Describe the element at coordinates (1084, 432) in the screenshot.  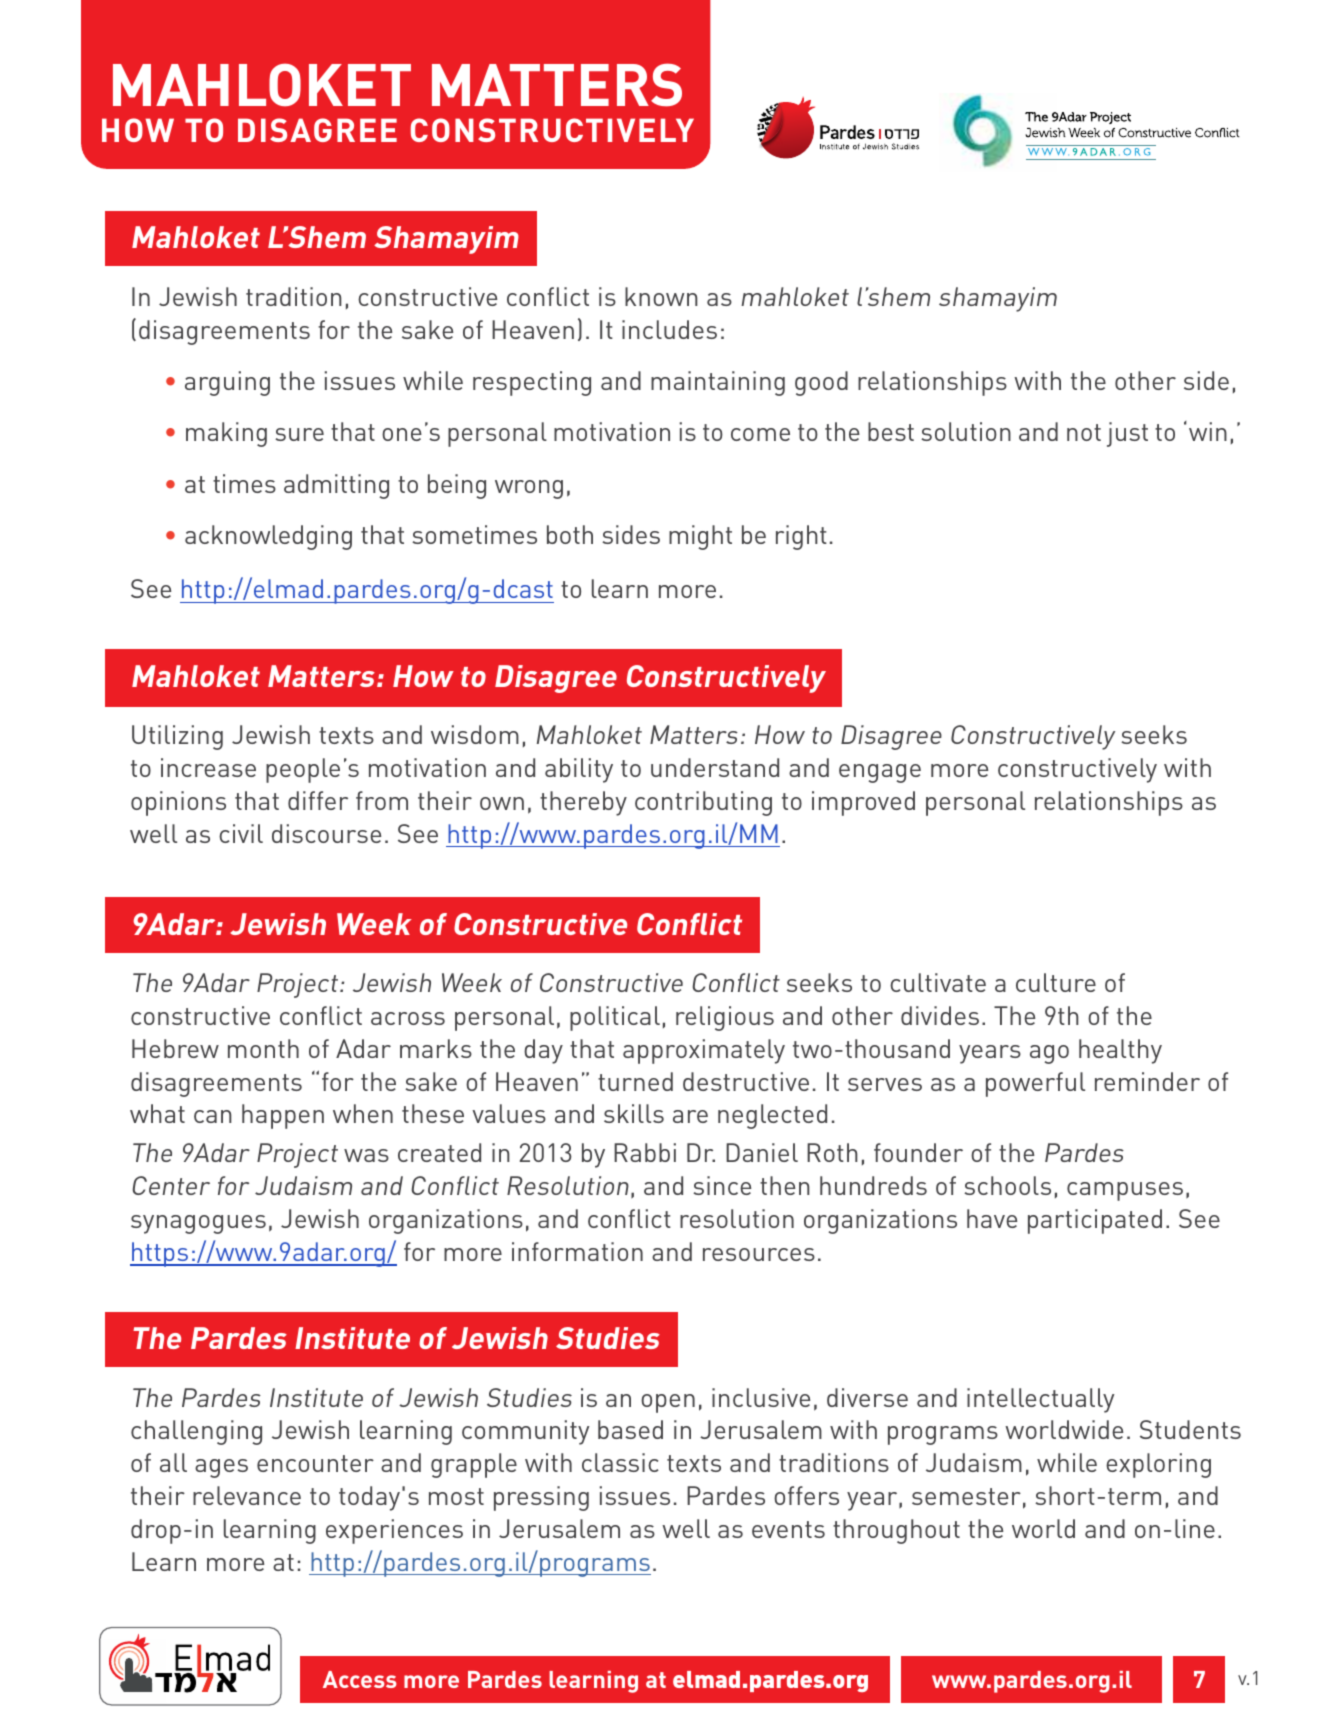
I see `not` at that location.
